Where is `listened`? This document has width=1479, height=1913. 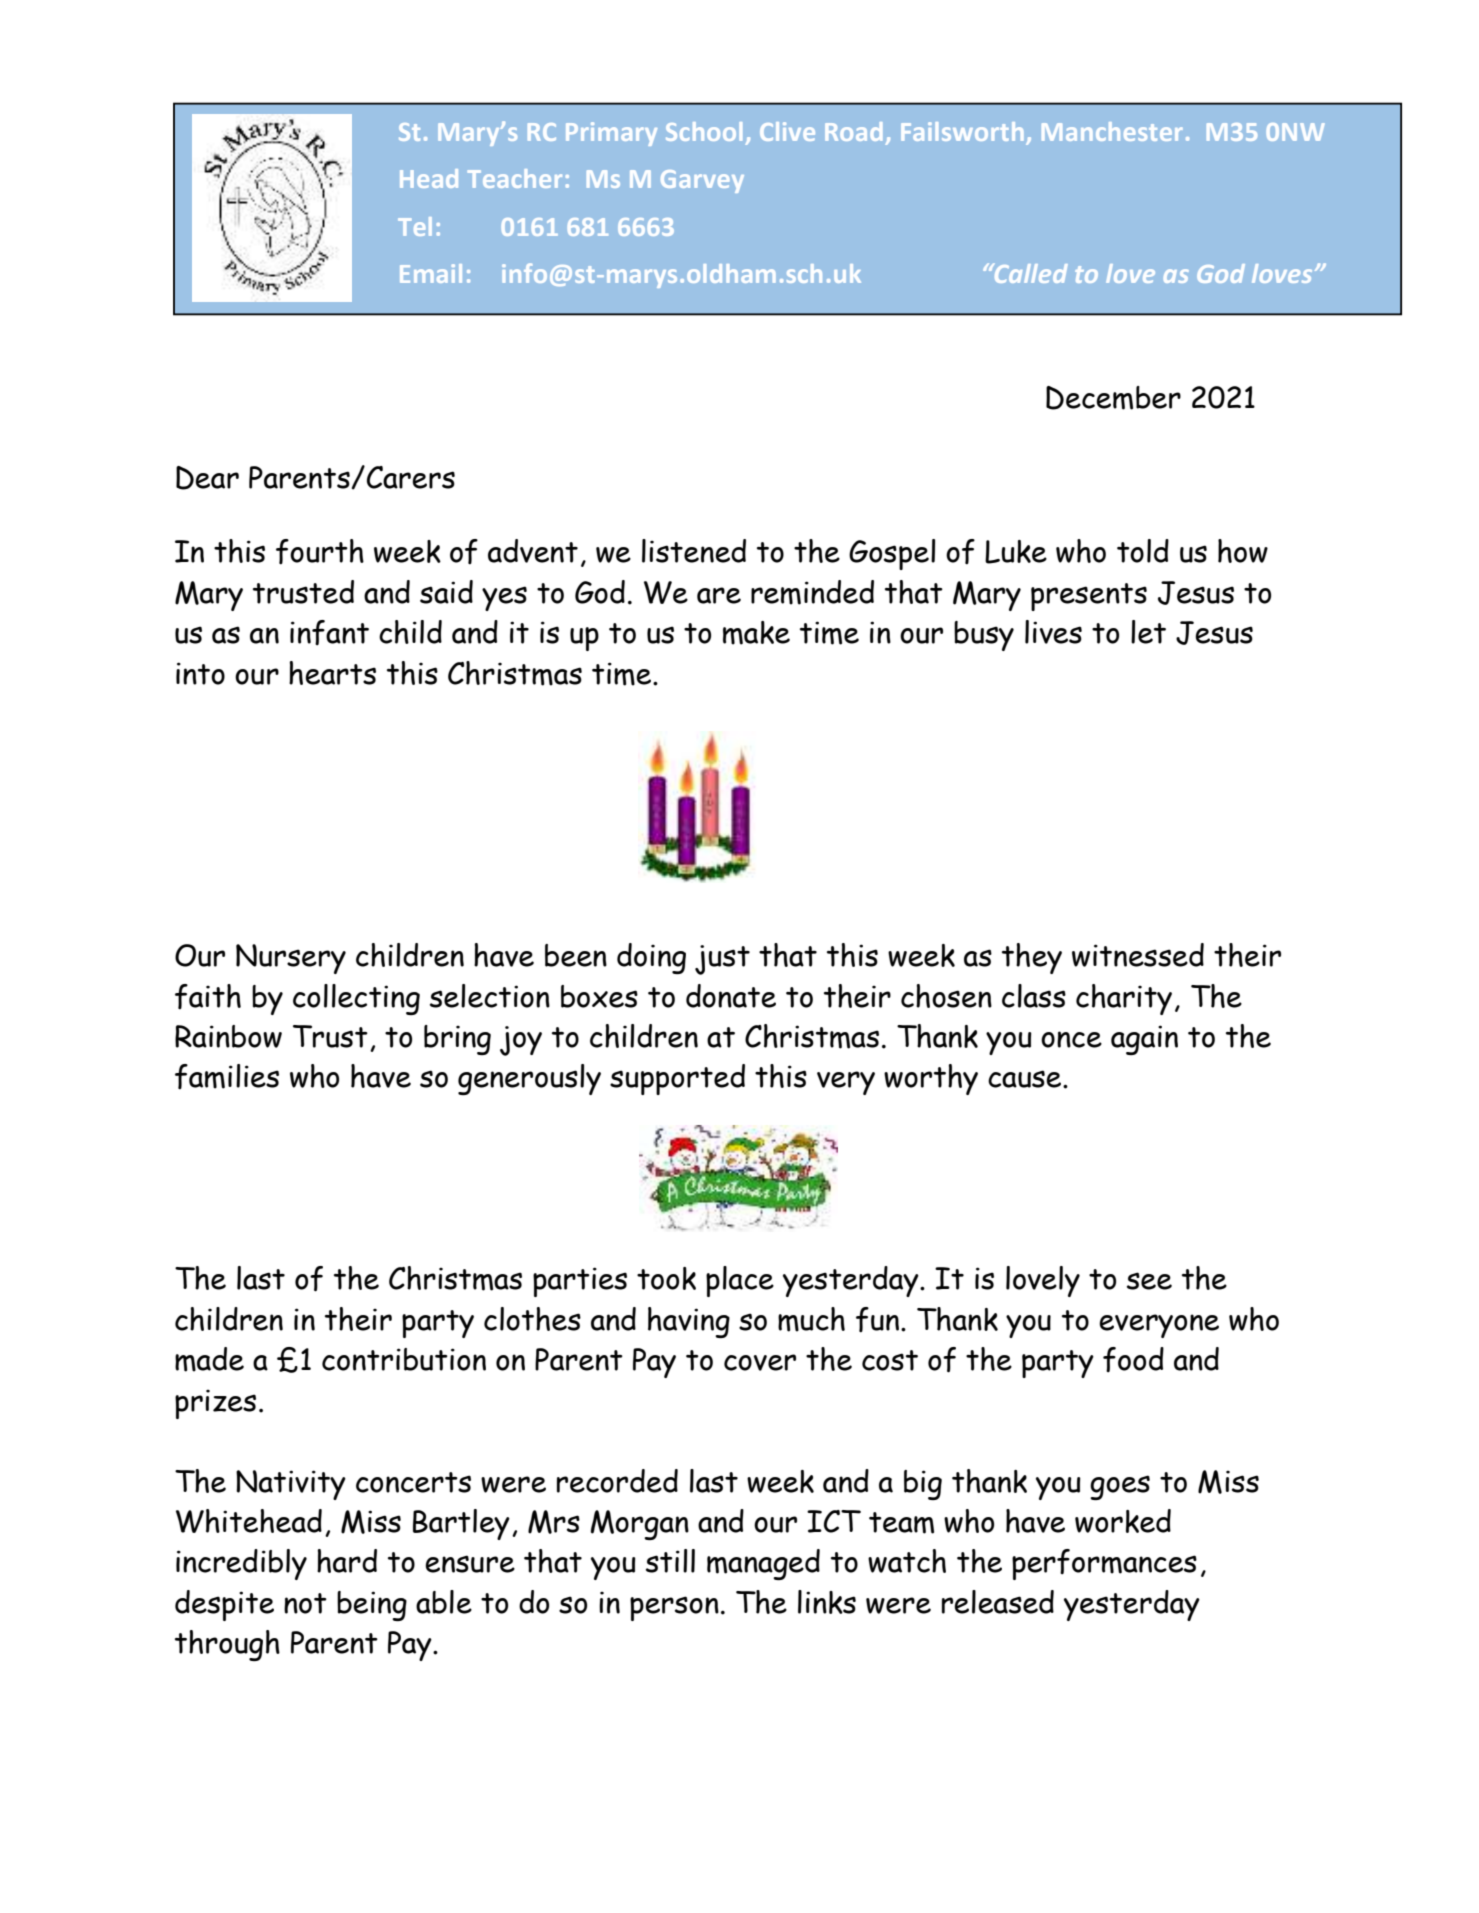
listened is located at coordinates (694, 551).
